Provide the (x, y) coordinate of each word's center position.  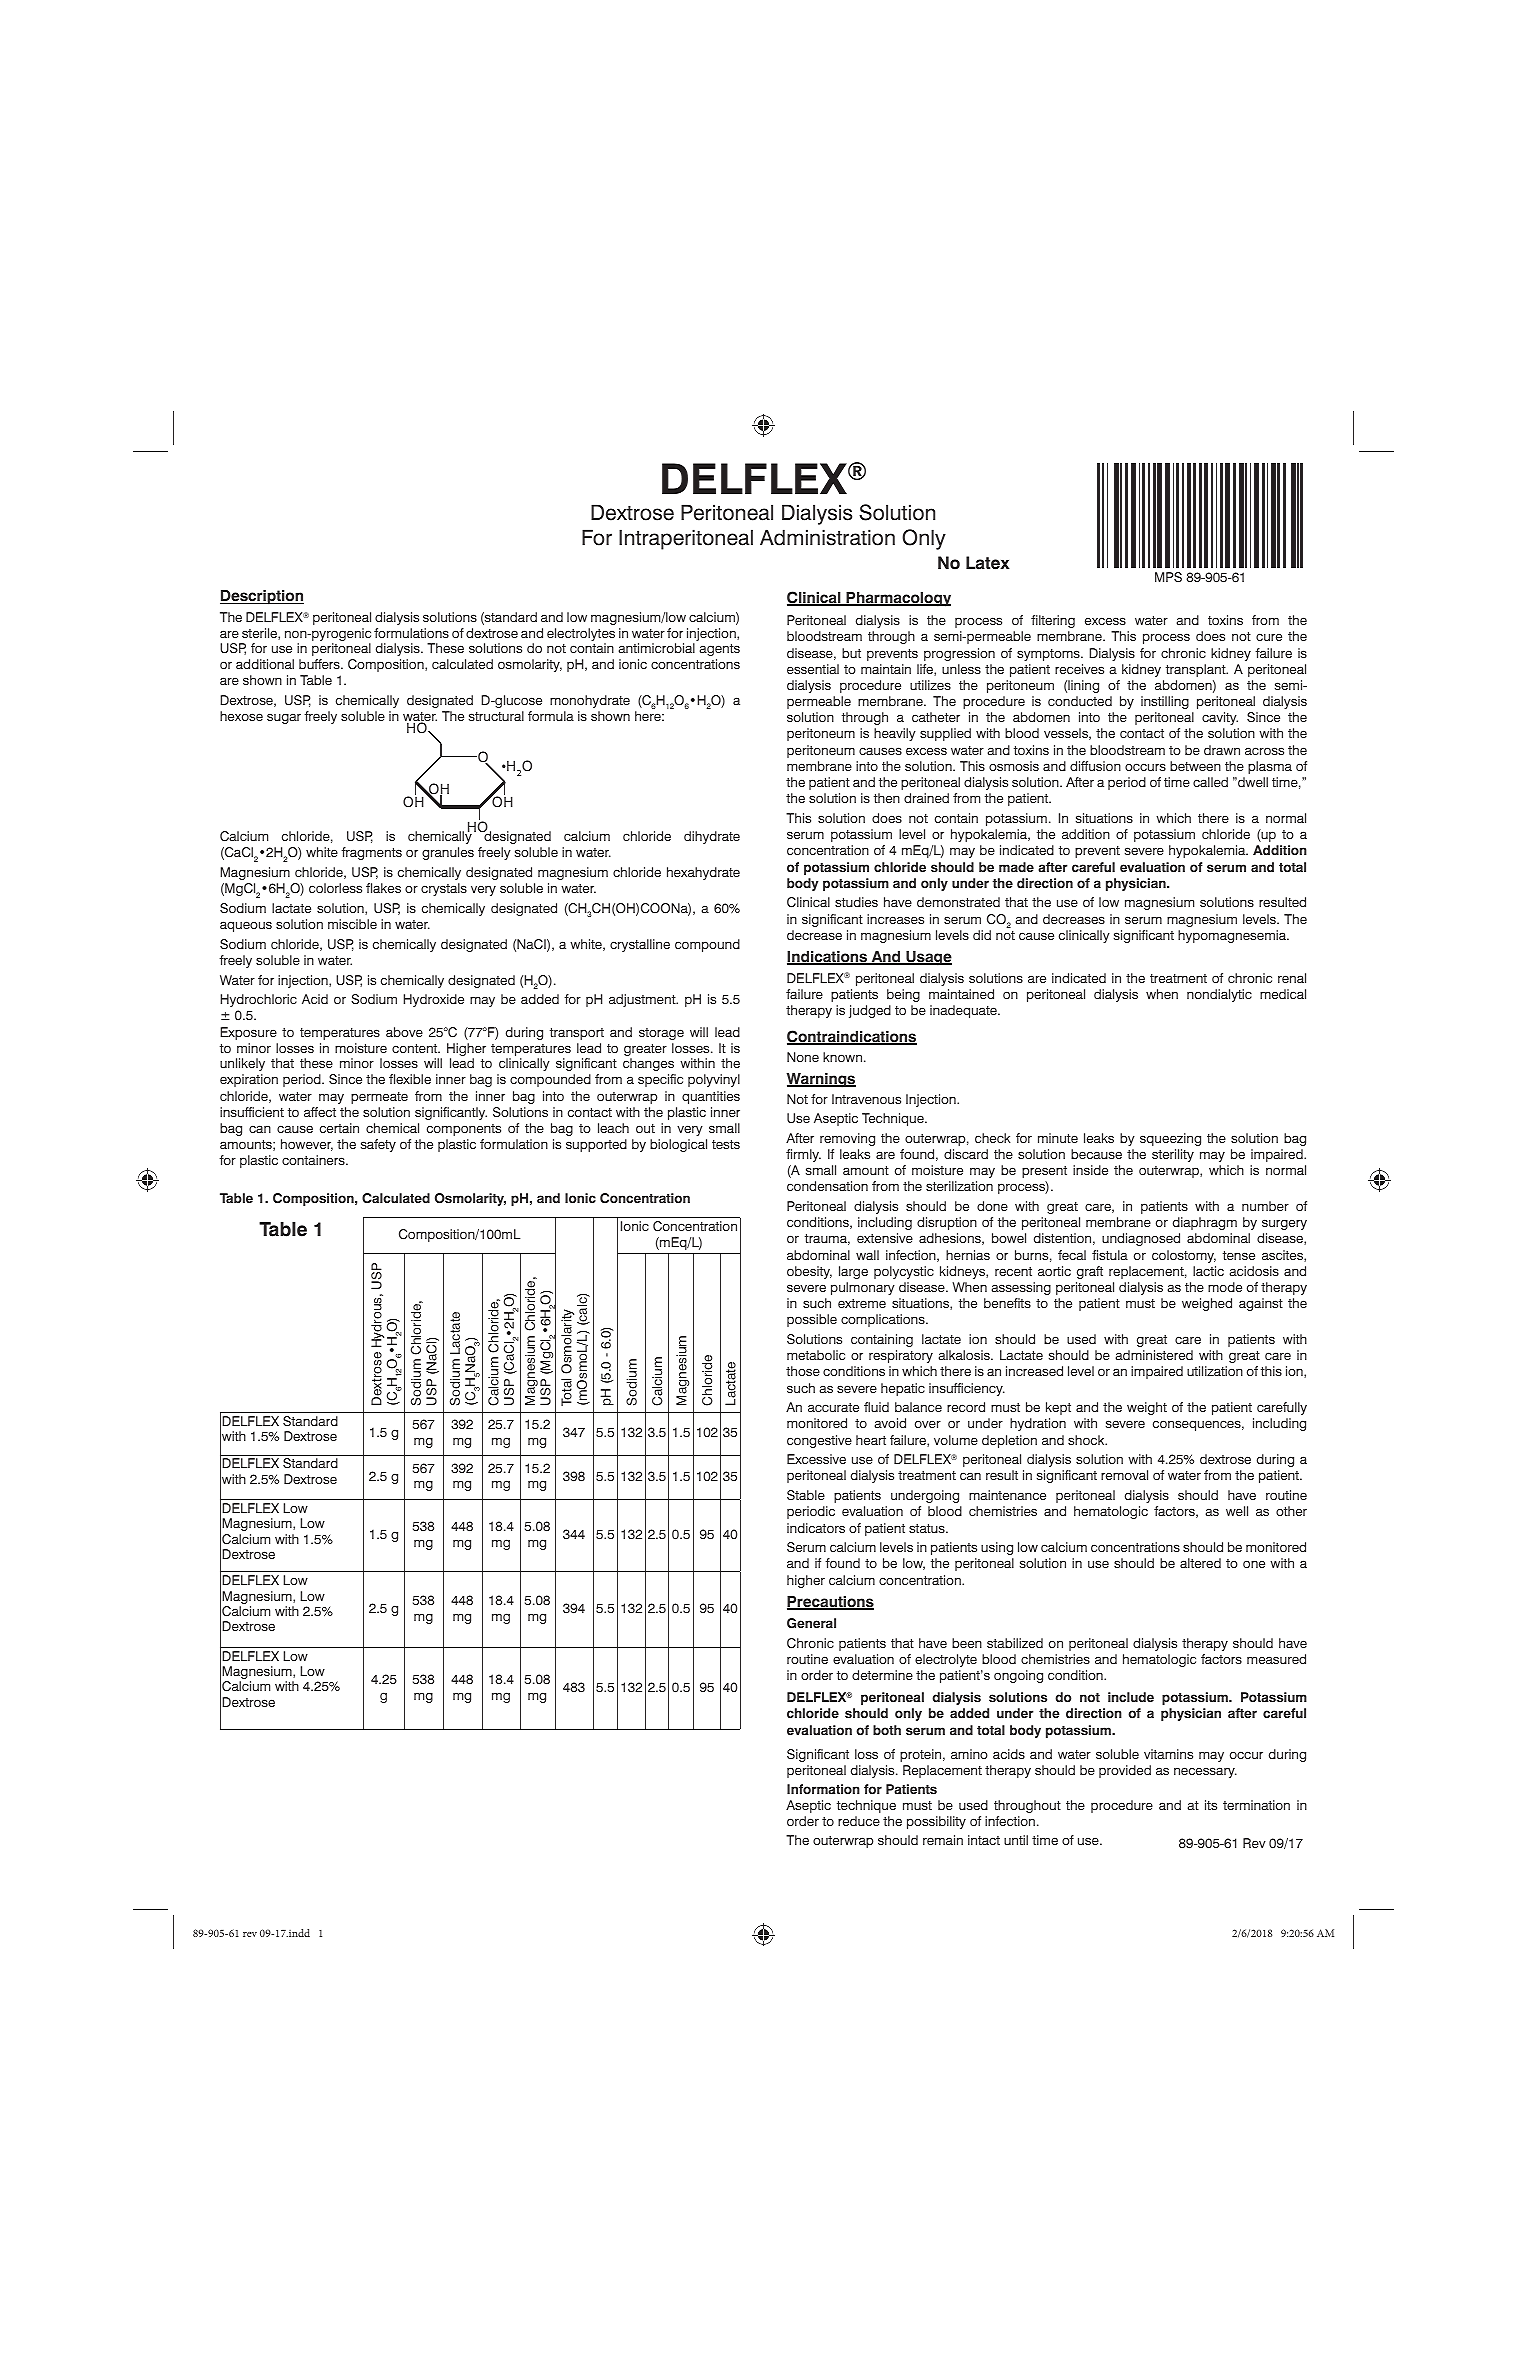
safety (378, 1145)
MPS (1168, 577)
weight (1147, 1408)
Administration (827, 537)
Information (823, 1789)
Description (262, 597)
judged (870, 1011)
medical (1283, 994)
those (803, 1371)
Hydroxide (433, 1000)
